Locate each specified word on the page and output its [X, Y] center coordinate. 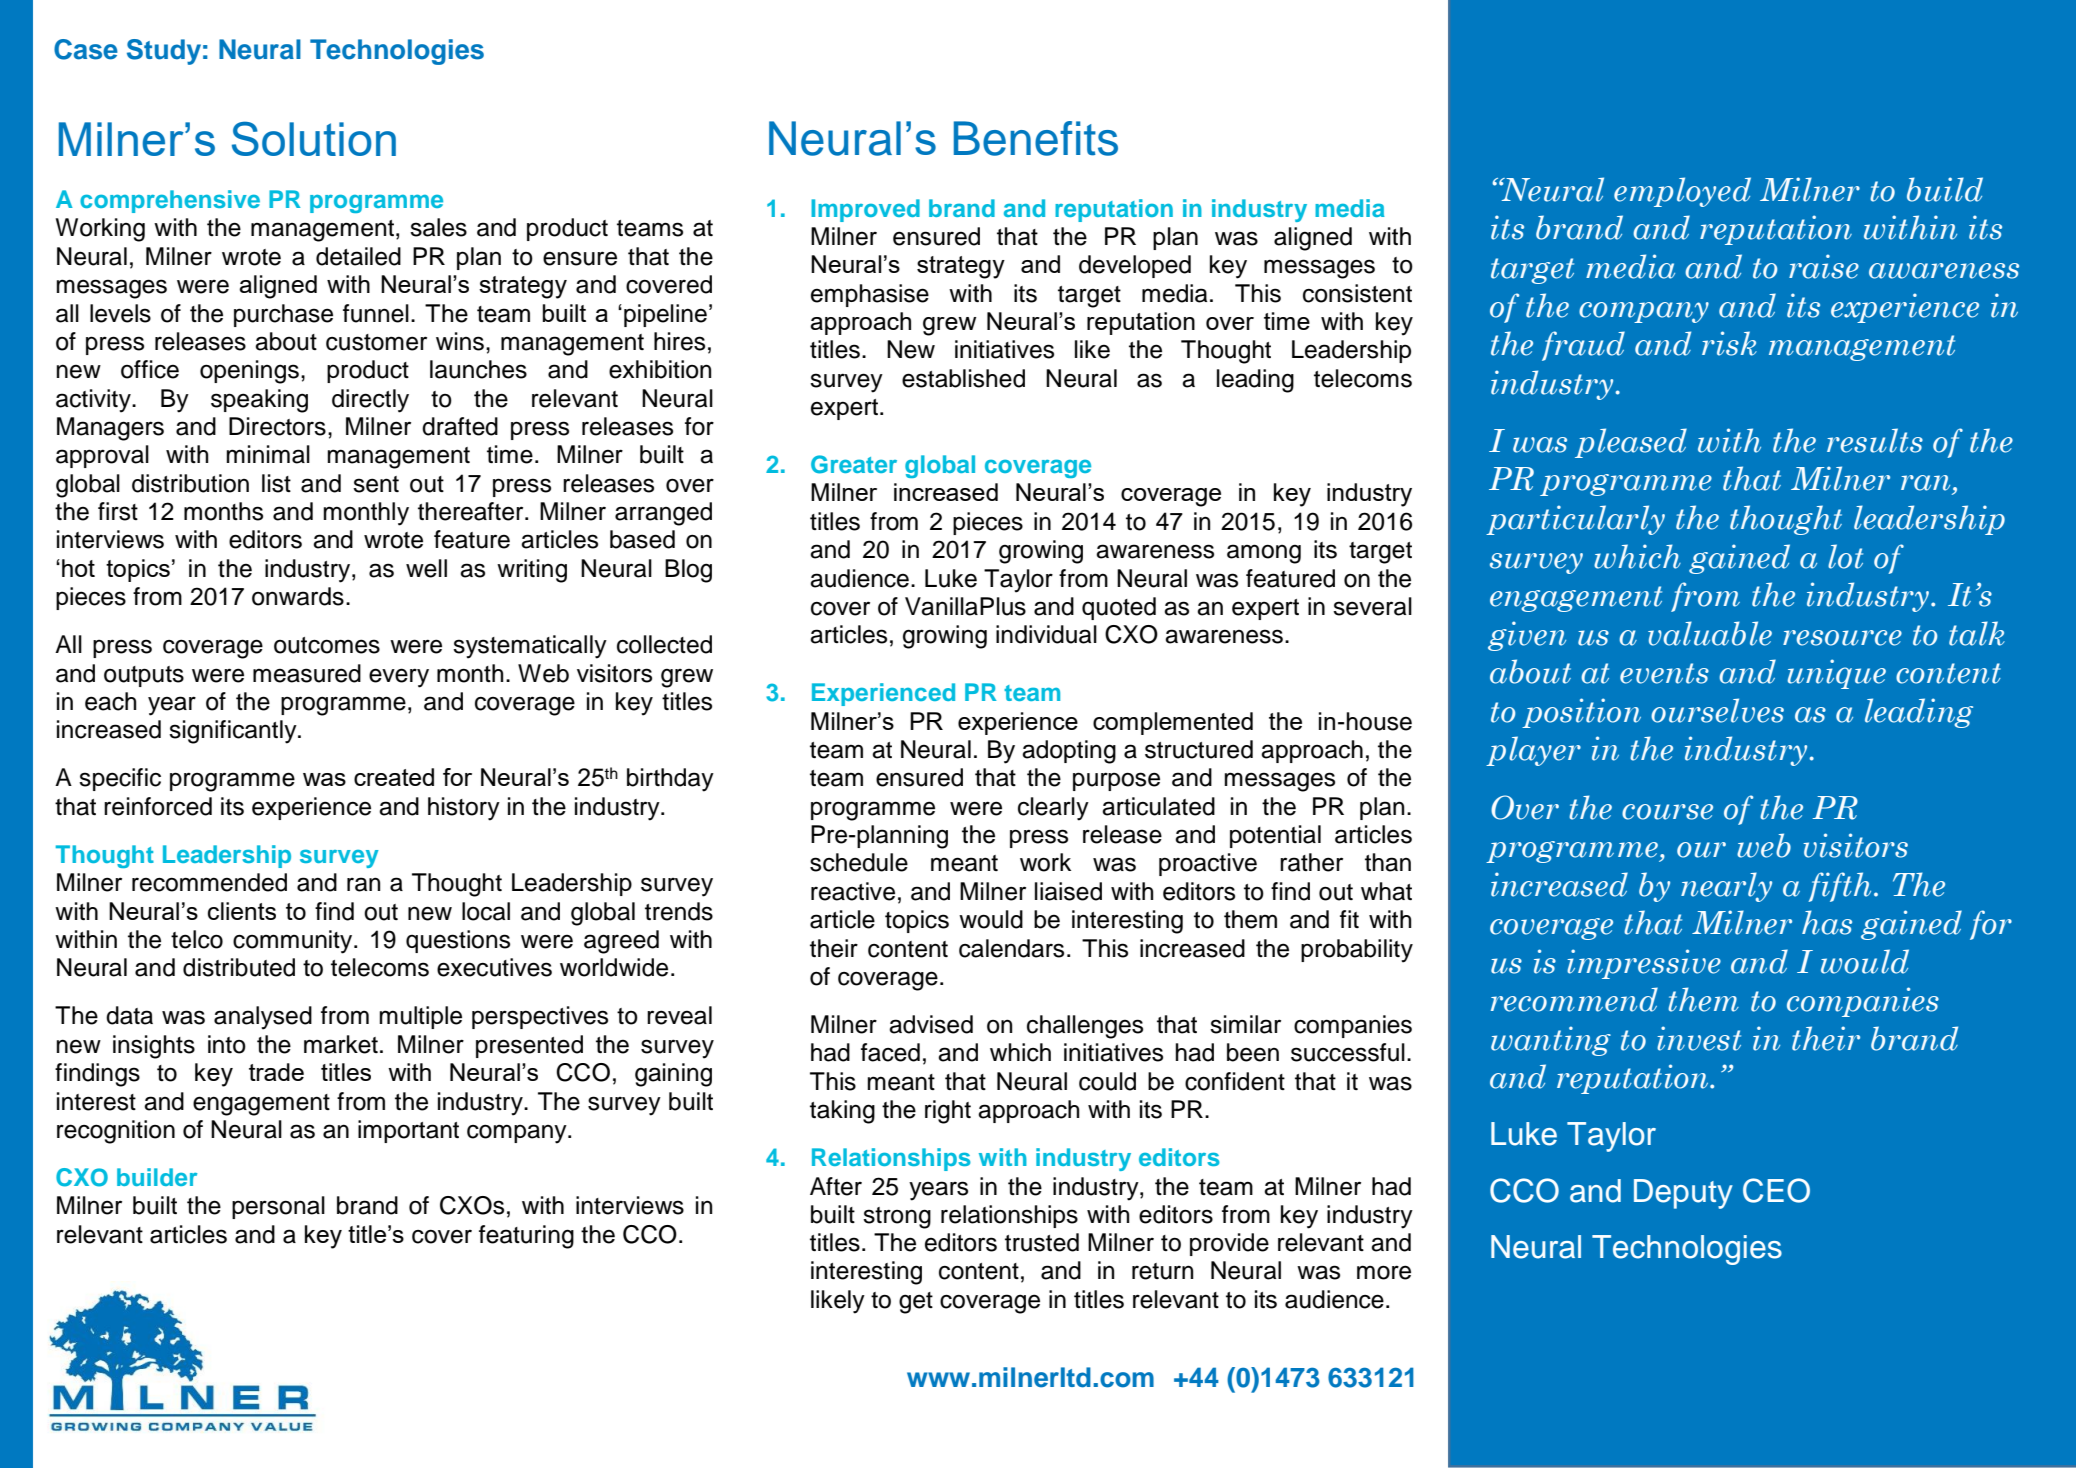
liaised [1068, 891]
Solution [314, 138]
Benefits [1036, 138]
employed [1682, 192]
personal [278, 1207]
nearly [1726, 887]
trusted [1042, 1242]
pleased [1631, 443]
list [276, 483]
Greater [854, 464]
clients [242, 911]
